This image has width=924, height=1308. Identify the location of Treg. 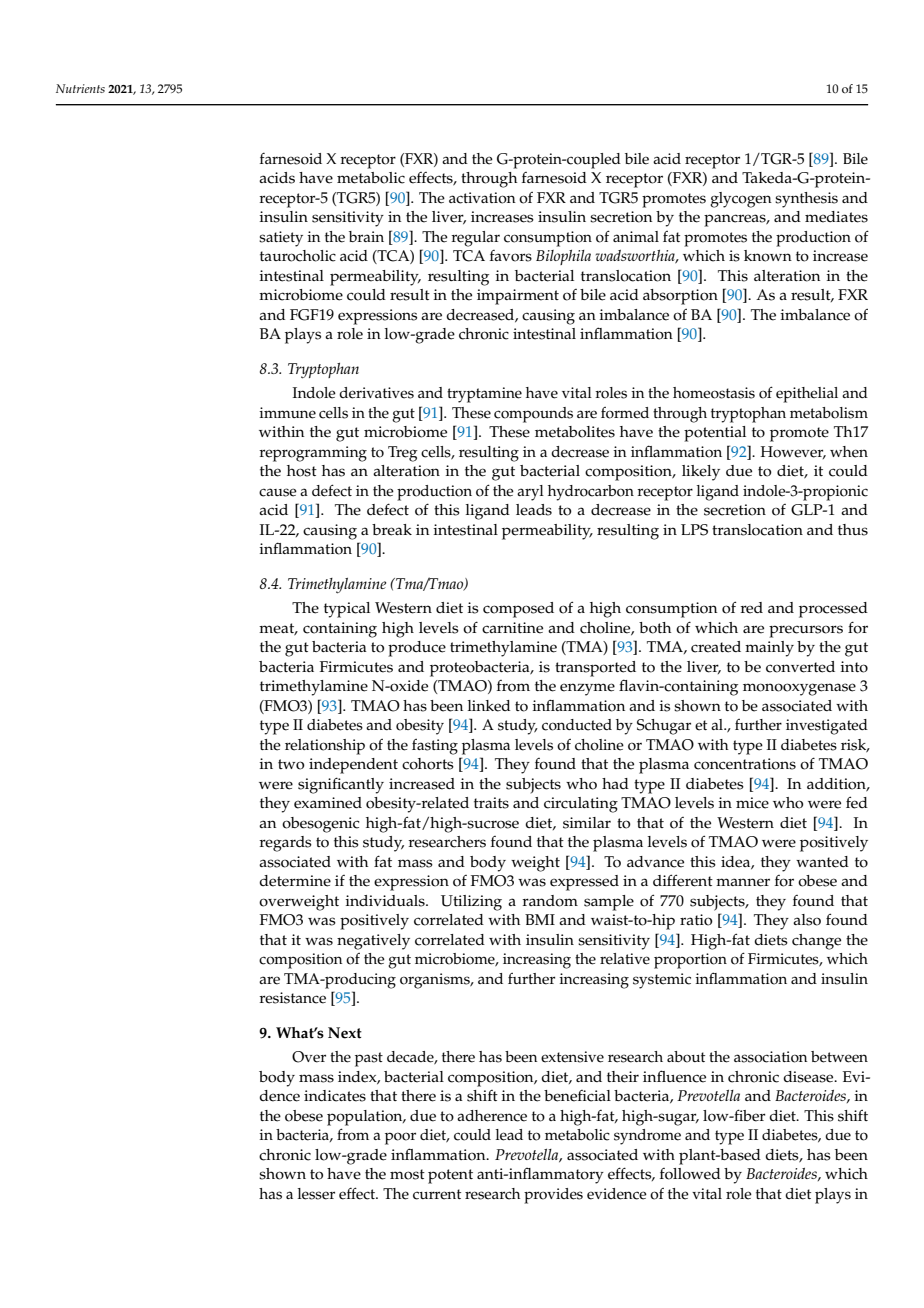
(403, 454).
